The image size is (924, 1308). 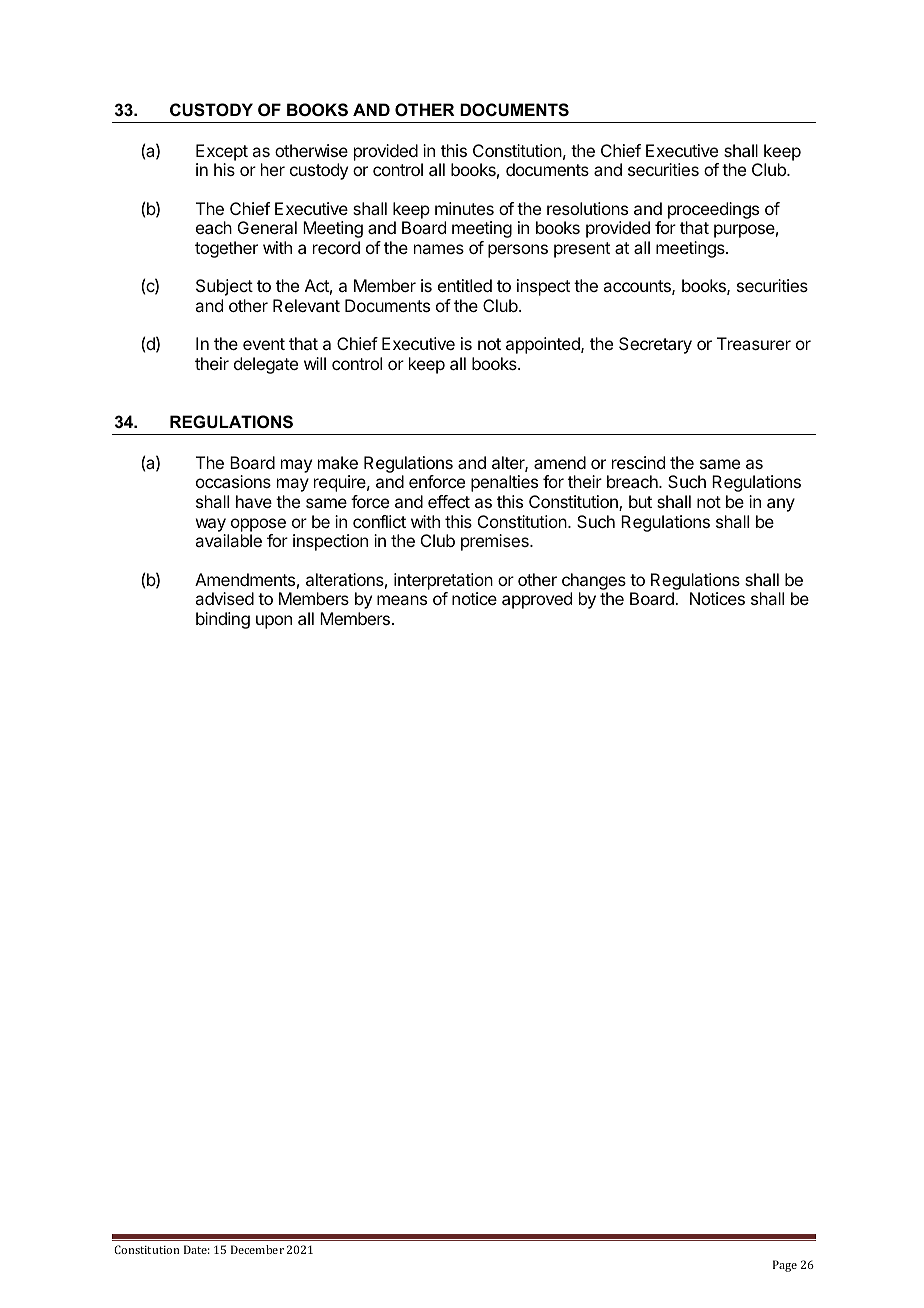 What do you see at coordinates (274, 622) in the screenshot?
I see `upon` at bounding box center [274, 622].
